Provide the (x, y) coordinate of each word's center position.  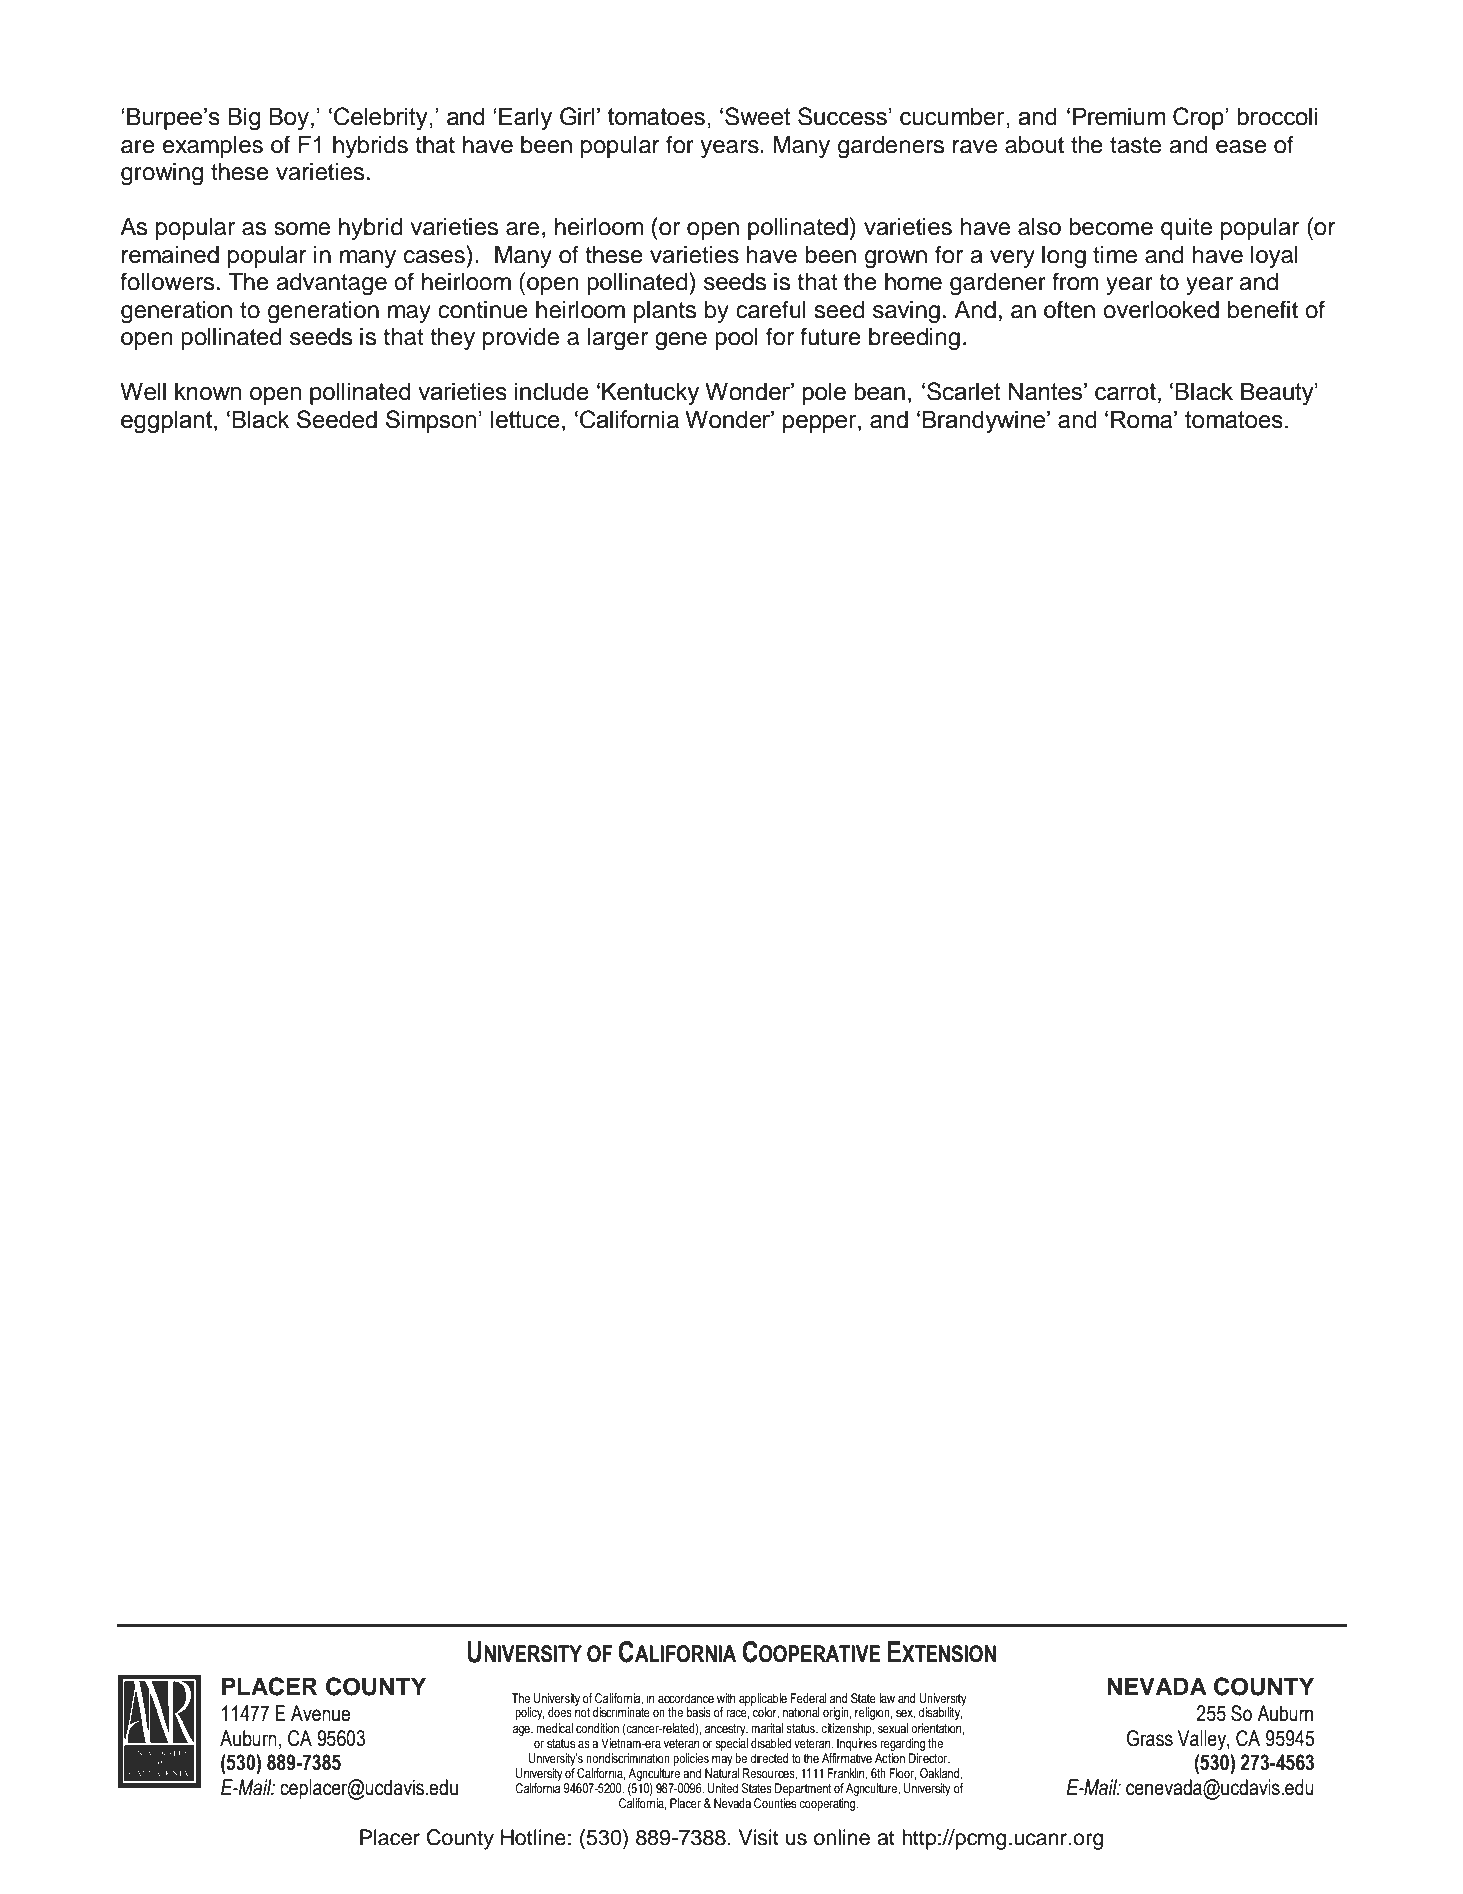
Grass (1150, 1738)
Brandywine (984, 422)
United (722, 1788)
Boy (289, 119)
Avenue (320, 1713)
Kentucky (650, 394)
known (208, 391)
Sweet (758, 116)
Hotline (533, 1837)
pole (824, 393)
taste (1135, 145)
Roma (1143, 419)
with (726, 1698)
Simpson (431, 421)
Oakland (940, 1774)
